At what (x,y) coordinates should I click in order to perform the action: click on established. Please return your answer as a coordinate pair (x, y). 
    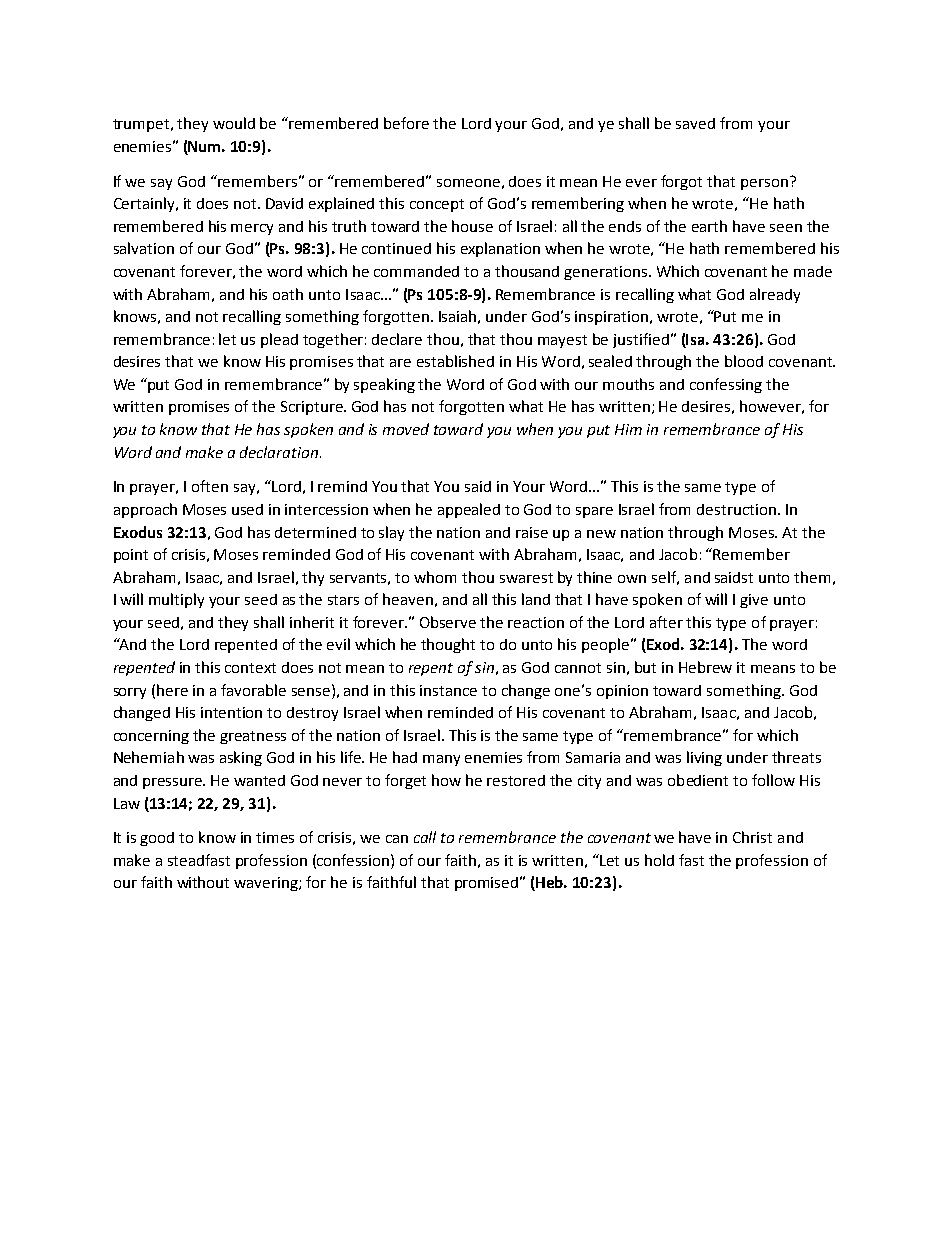
    Looking at the image, I should click on (455, 361).
